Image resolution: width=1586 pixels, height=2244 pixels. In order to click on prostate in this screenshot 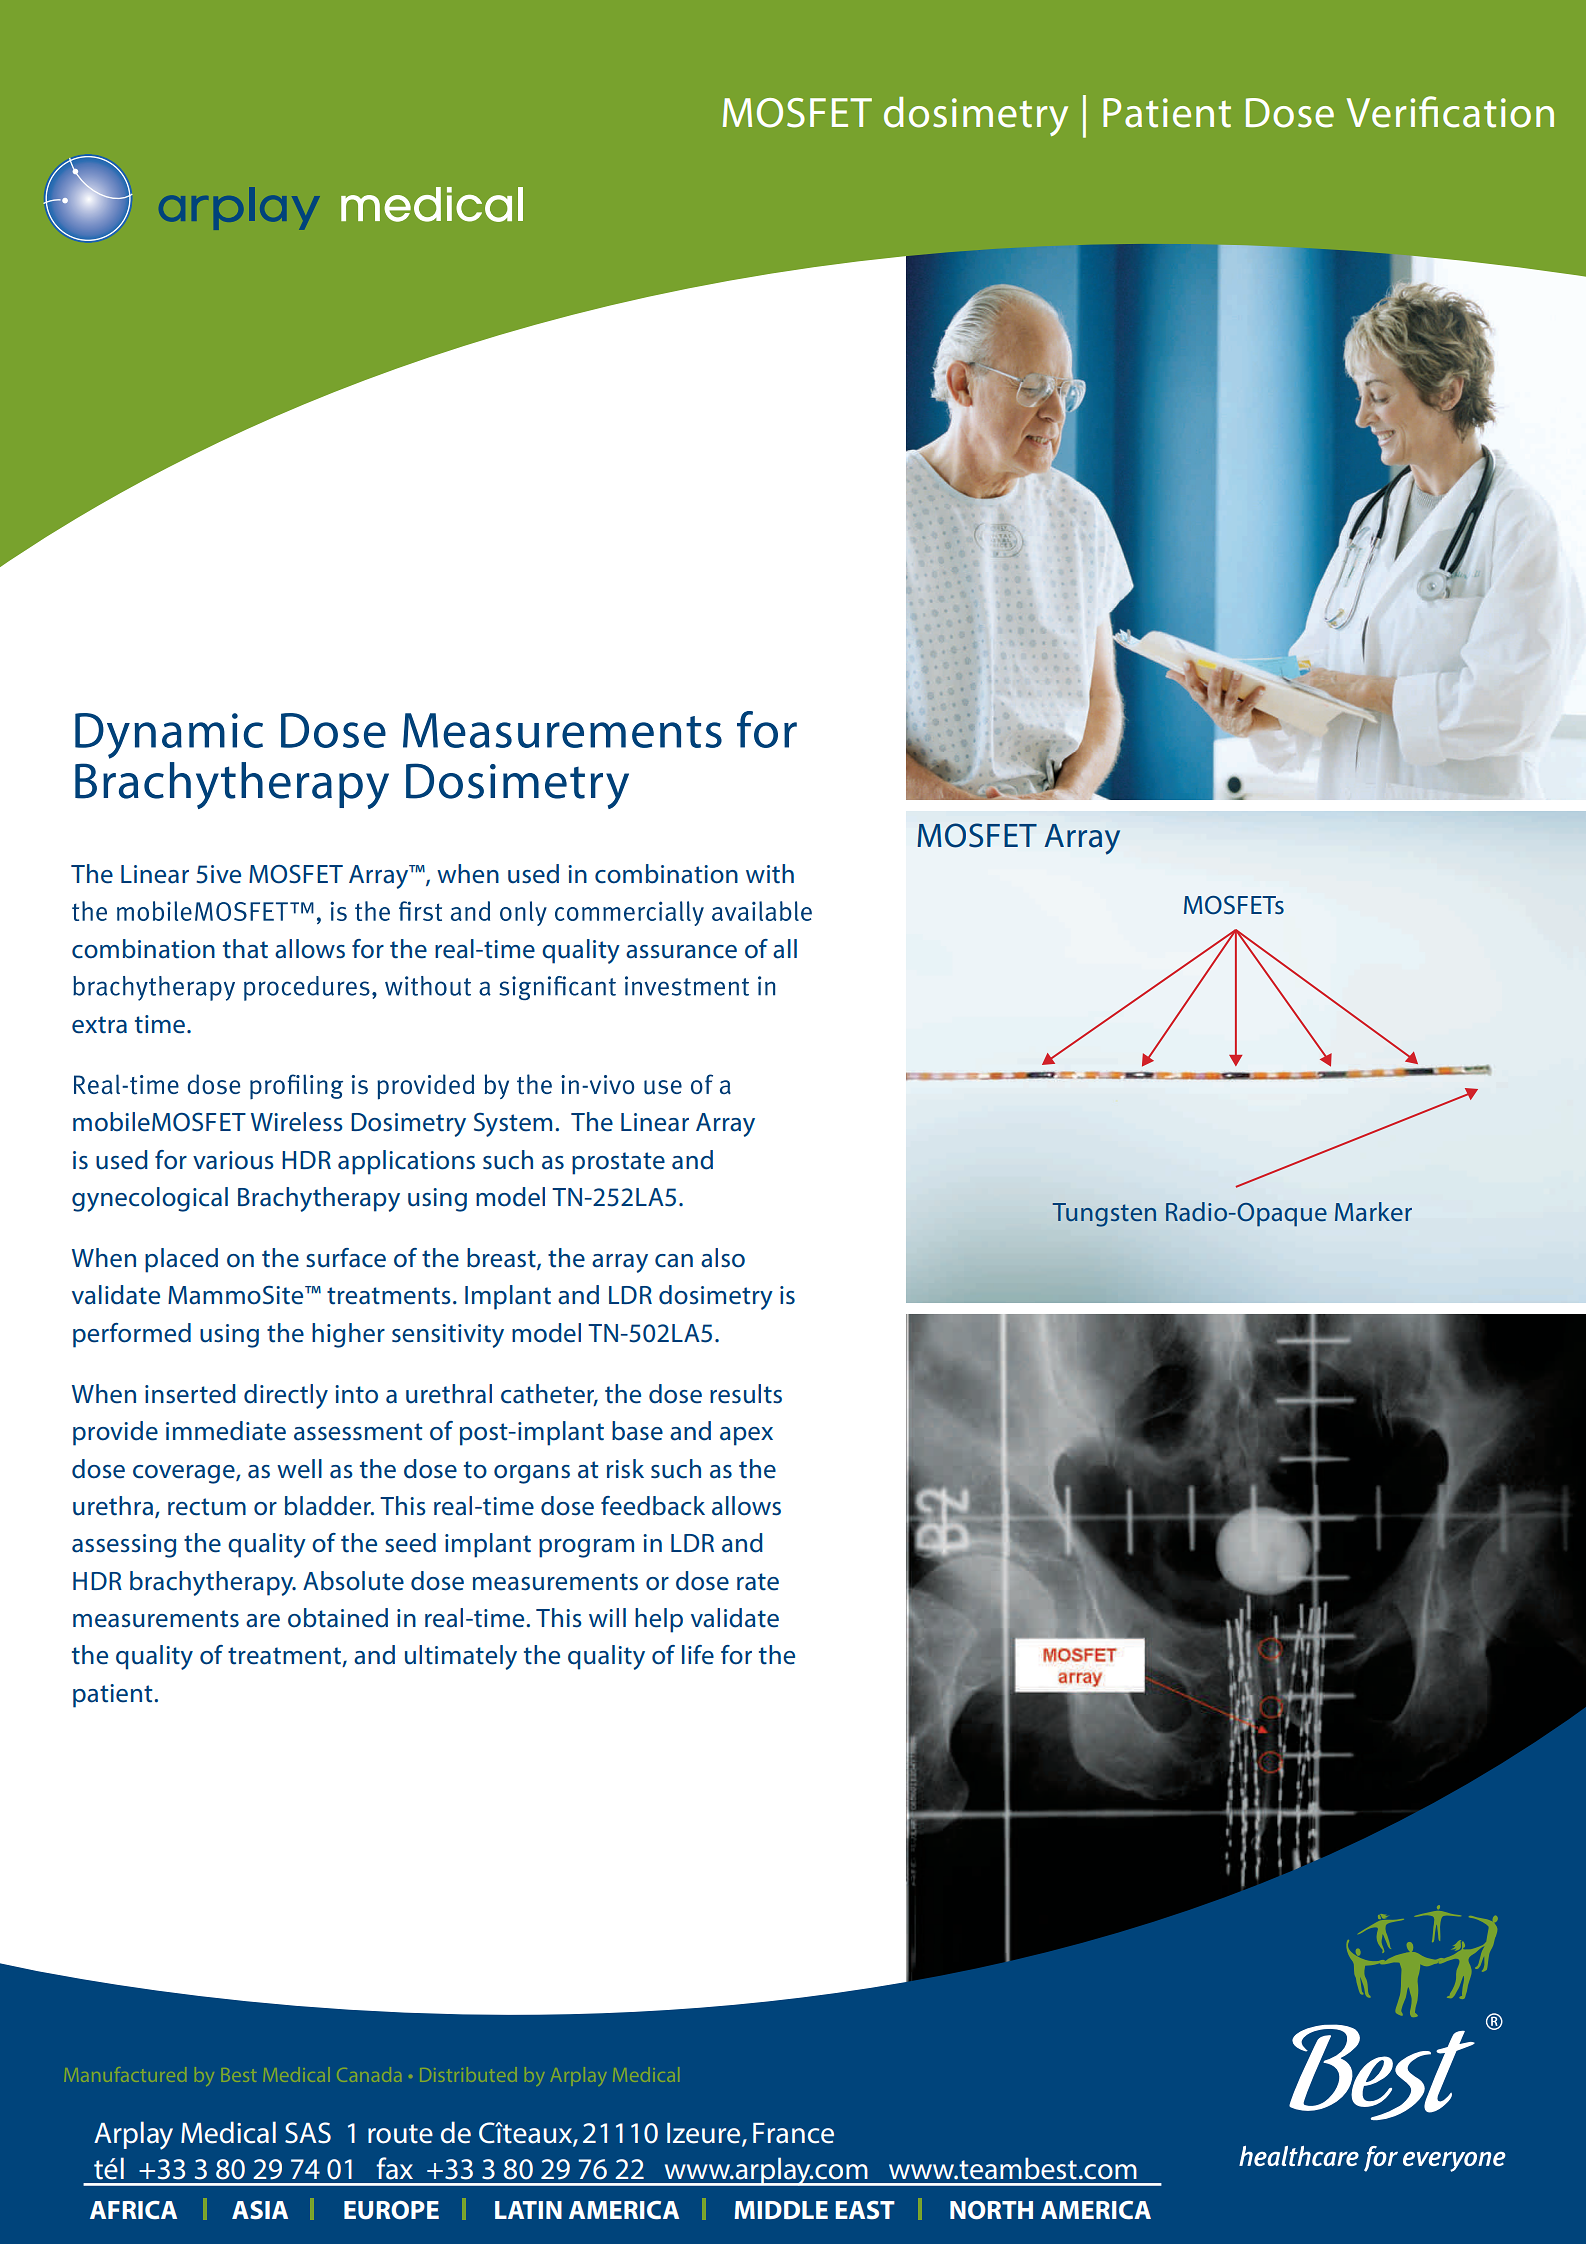, I will do `click(618, 1163)`.
